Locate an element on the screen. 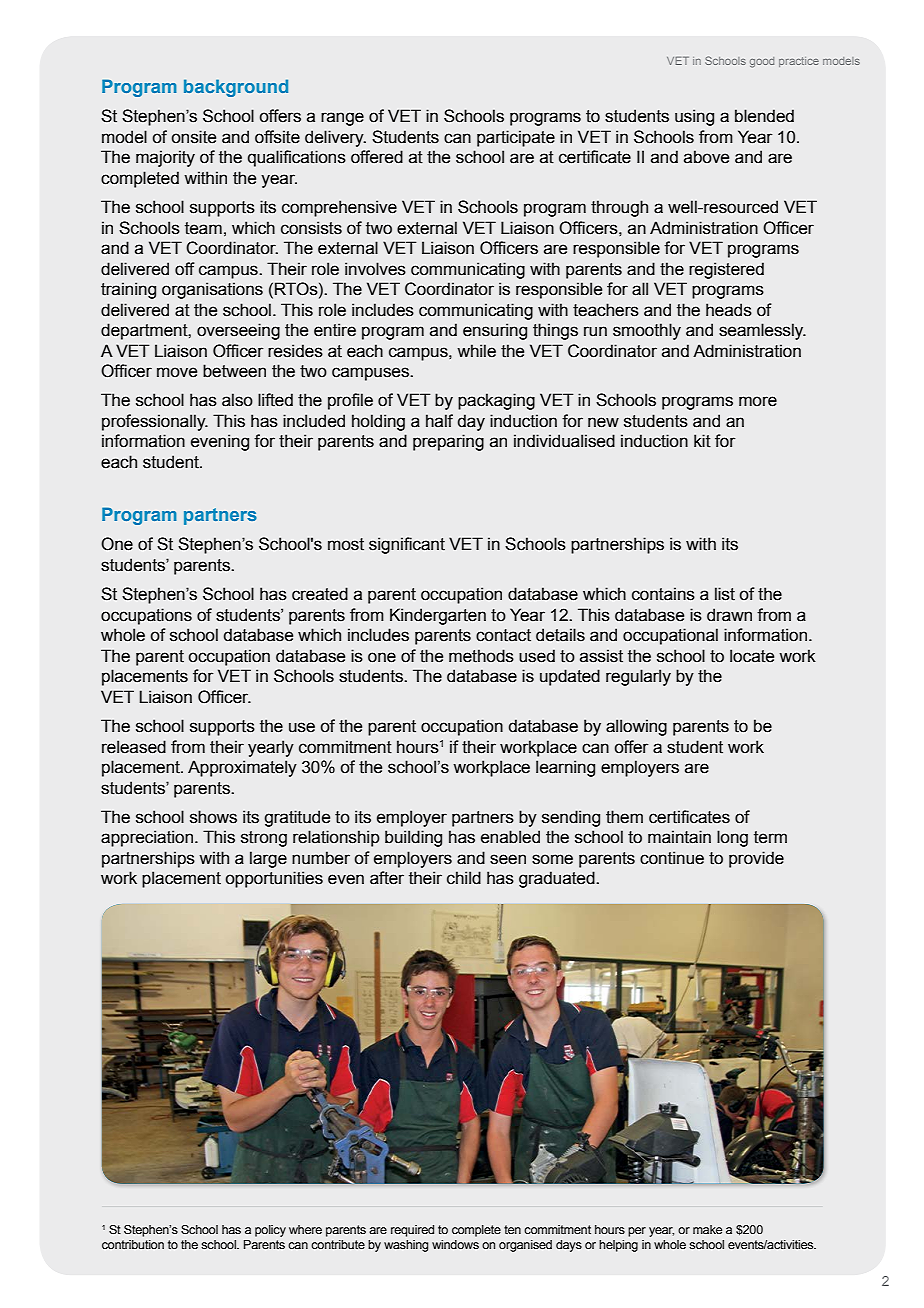 The image size is (924, 1308). long is located at coordinates (732, 838).
